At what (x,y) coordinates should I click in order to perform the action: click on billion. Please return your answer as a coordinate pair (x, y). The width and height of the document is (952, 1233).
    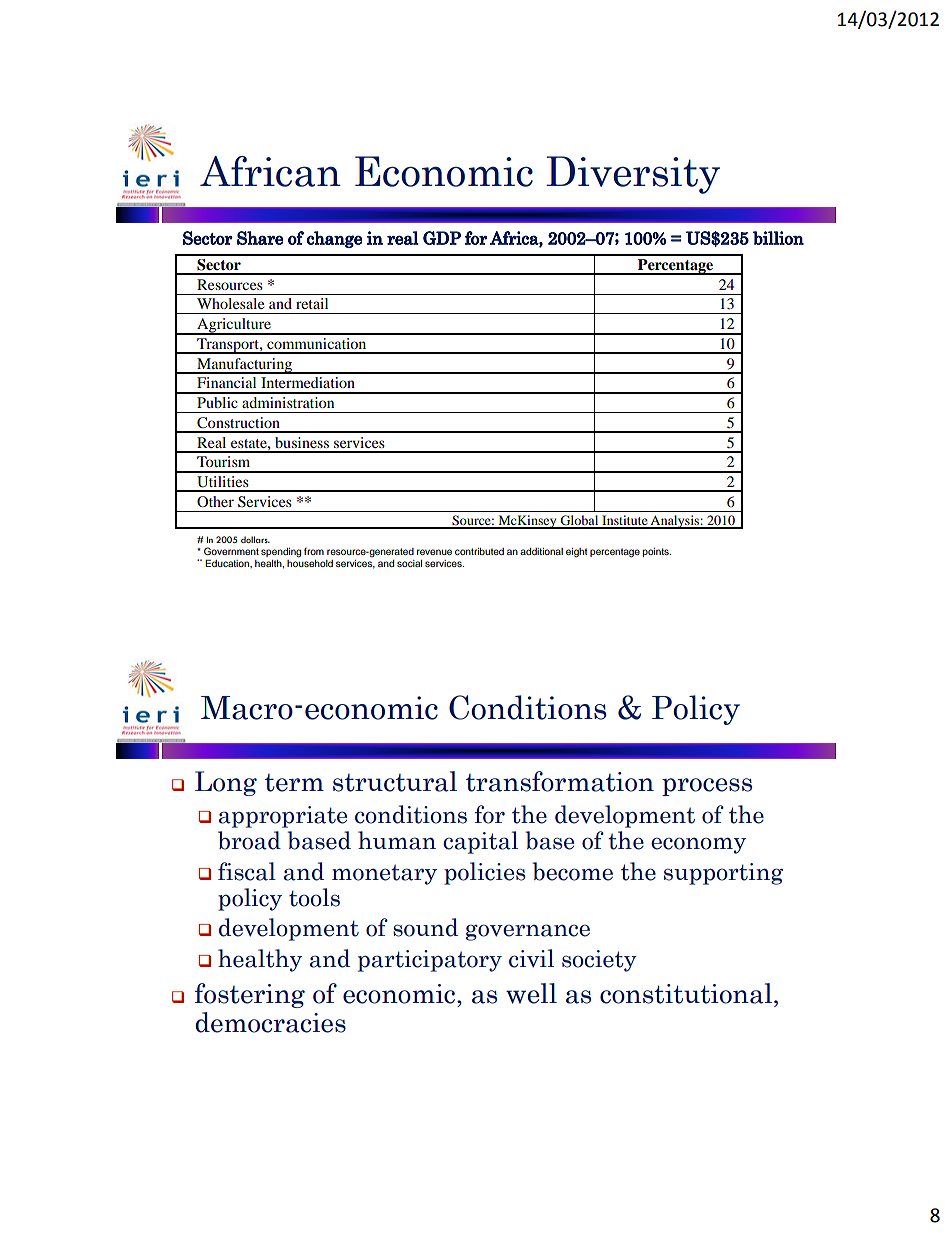
    Looking at the image, I should click on (778, 238).
